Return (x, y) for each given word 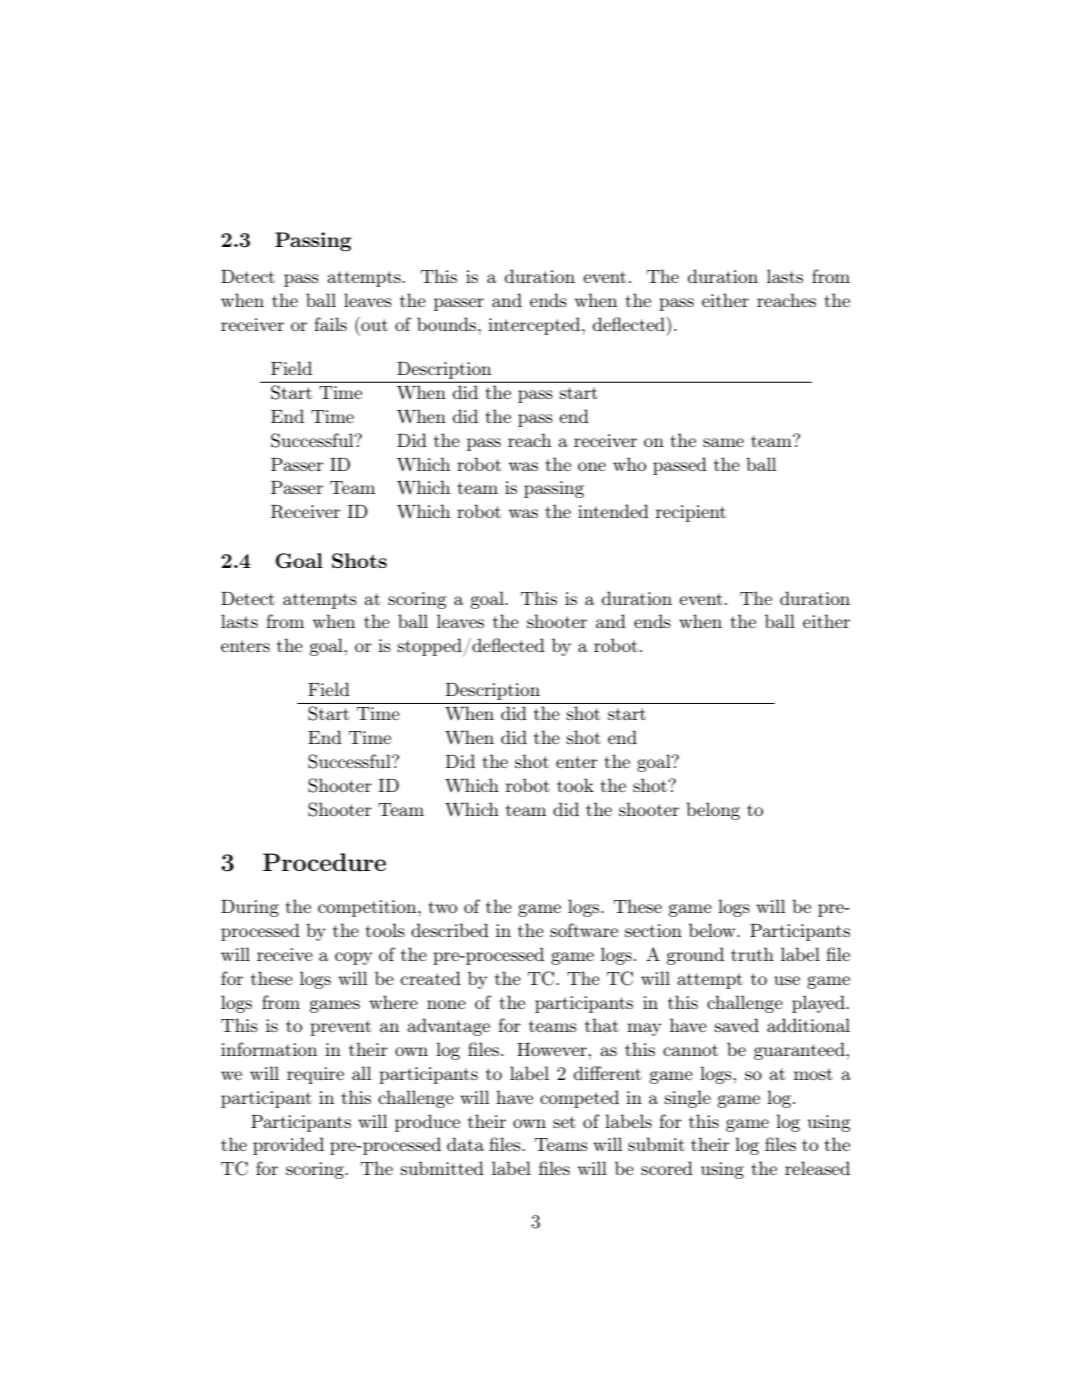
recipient (691, 513)
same (723, 442)
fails (330, 324)
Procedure (324, 862)
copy (353, 958)
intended (613, 511)
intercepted (535, 326)
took (575, 785)
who (629, 464)
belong (713, 811)
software (584, 930)
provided (288, 1146)
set (564, 1122)
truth (752, 954)
